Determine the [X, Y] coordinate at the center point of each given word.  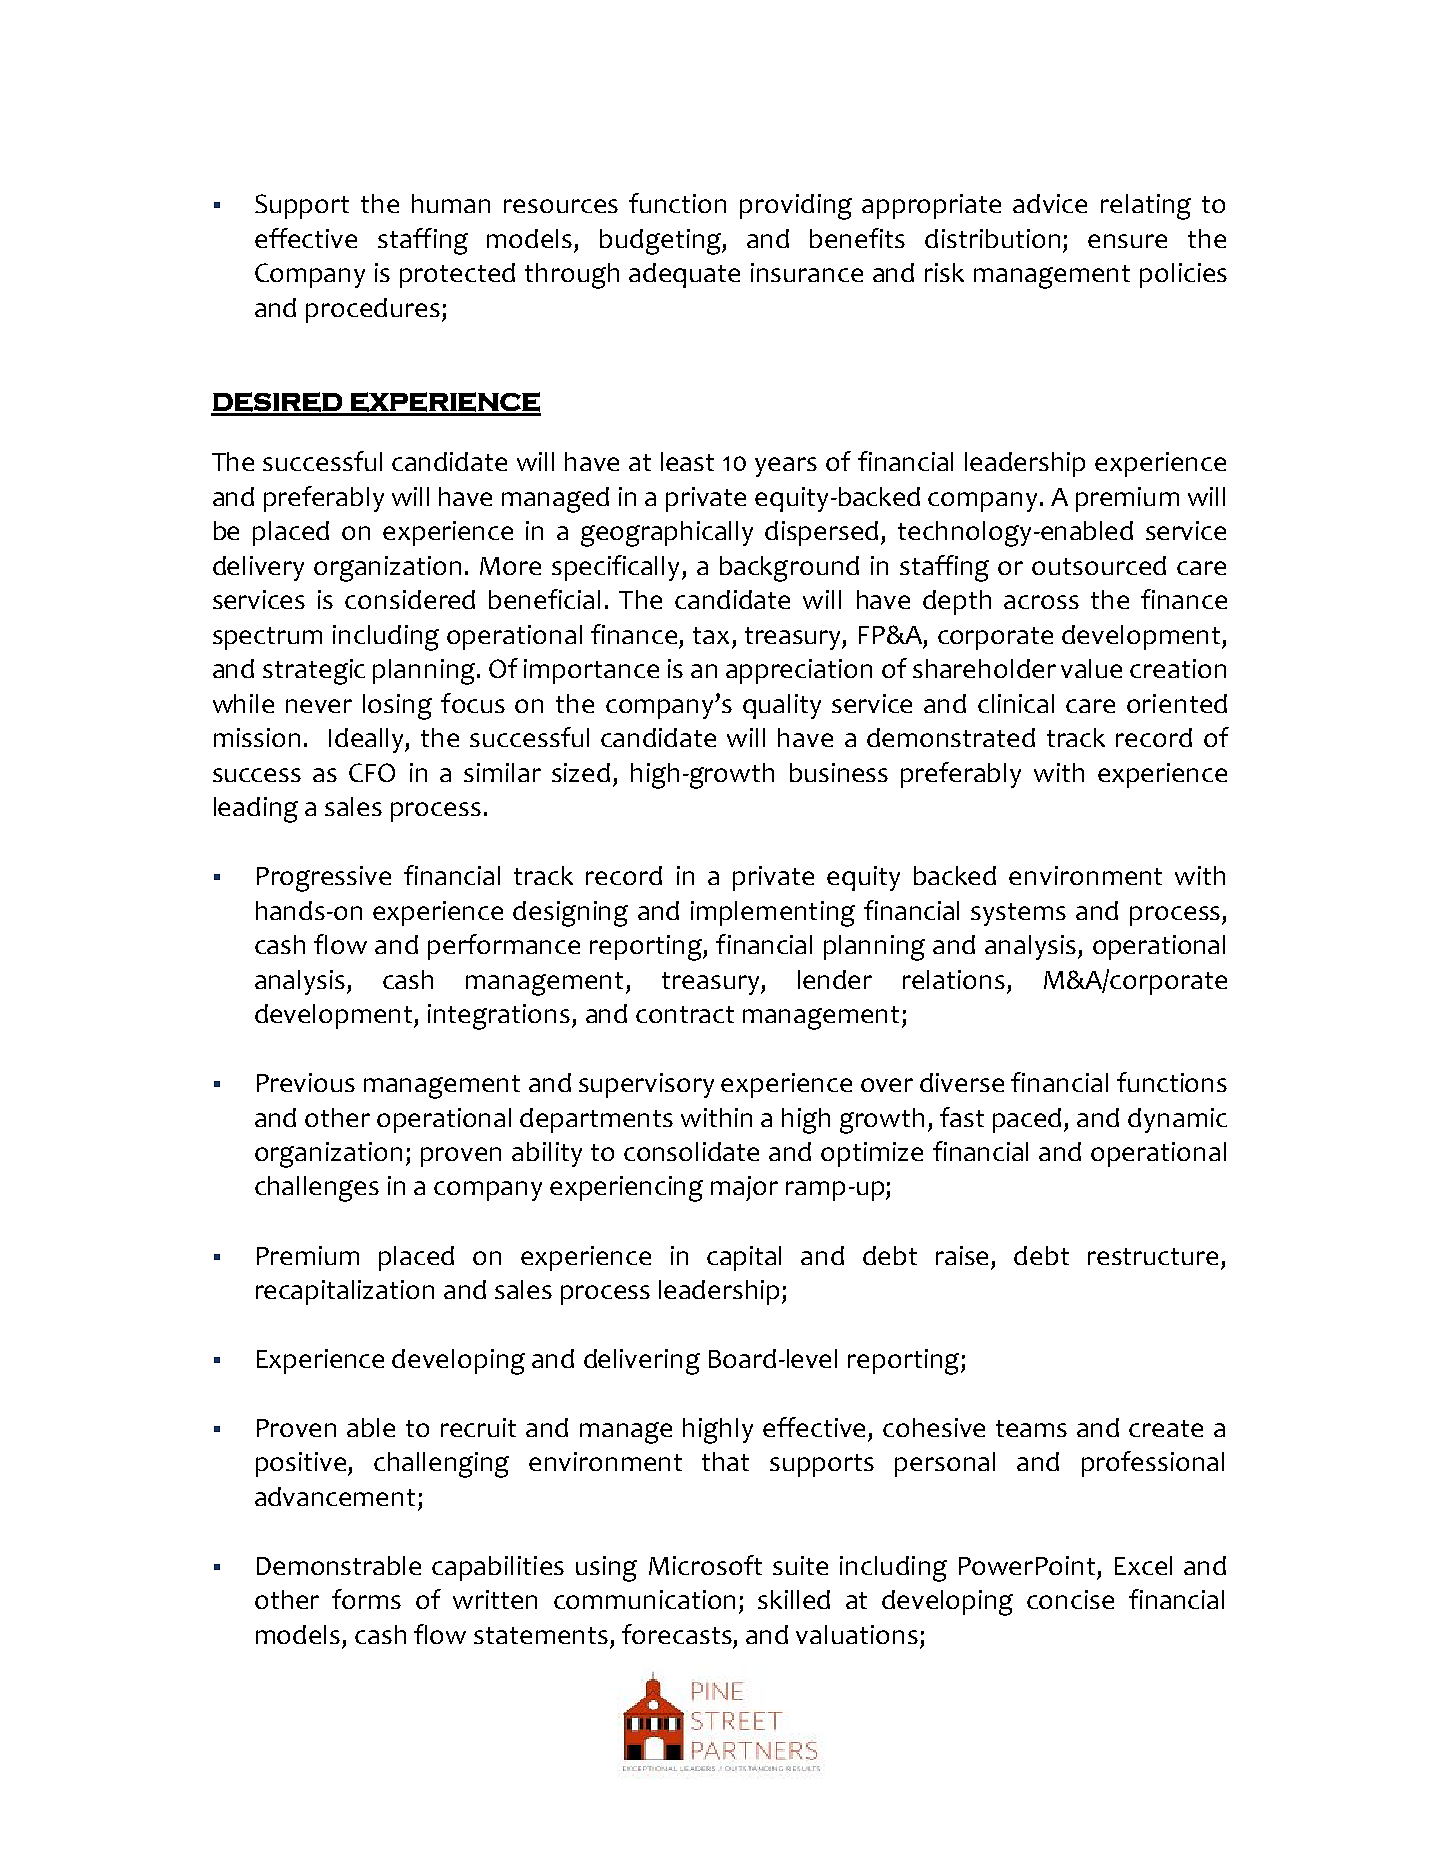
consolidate [691, 1151]
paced [1029, 1120]
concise [1070, 1599]
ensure [1127, 241]
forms [366, 1599]
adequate [684, 275]
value [1091, 668]
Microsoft [705, 1565]
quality [782, 706]
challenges [317, 1189]
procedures [373, 310]
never [319, 706]
